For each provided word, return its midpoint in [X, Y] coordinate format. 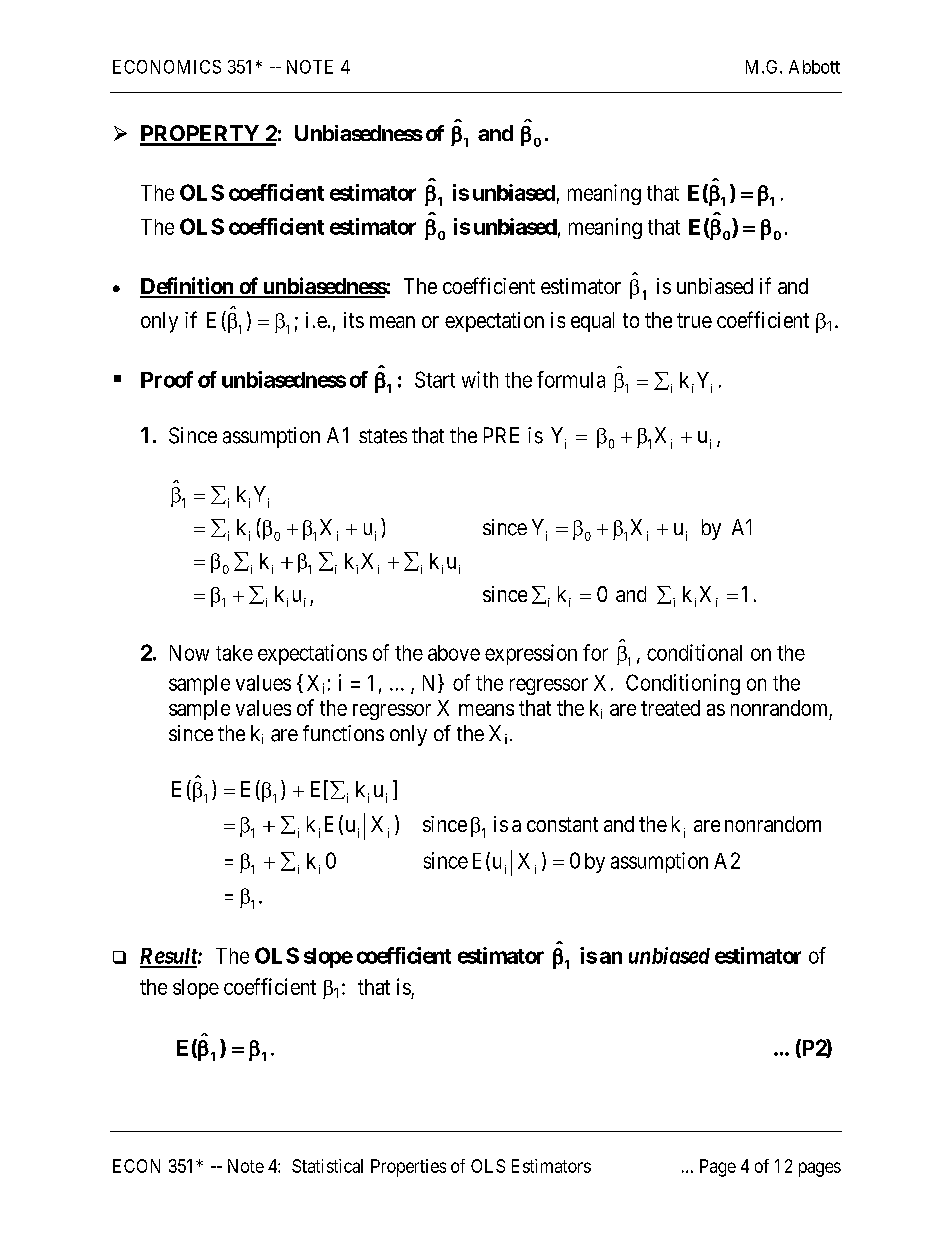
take [234, 653]
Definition [187, 287]
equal [592, 322]
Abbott [814, 67]
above [454, 653]
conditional [694, 652]
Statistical [327, 1166]
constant [562, 824]
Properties [408, 1168]
